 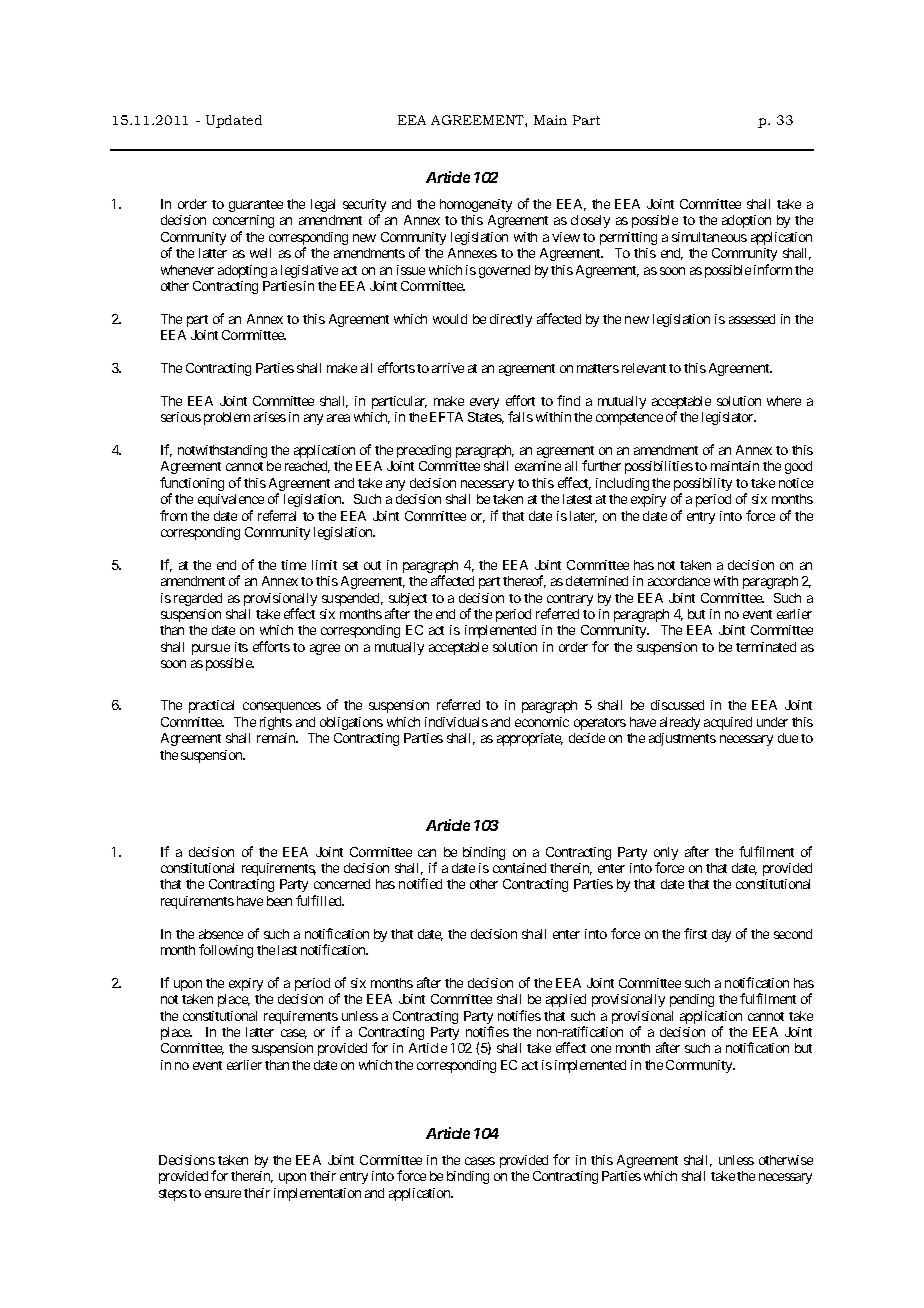 I want to click on every, so click(x=484, y=403).
